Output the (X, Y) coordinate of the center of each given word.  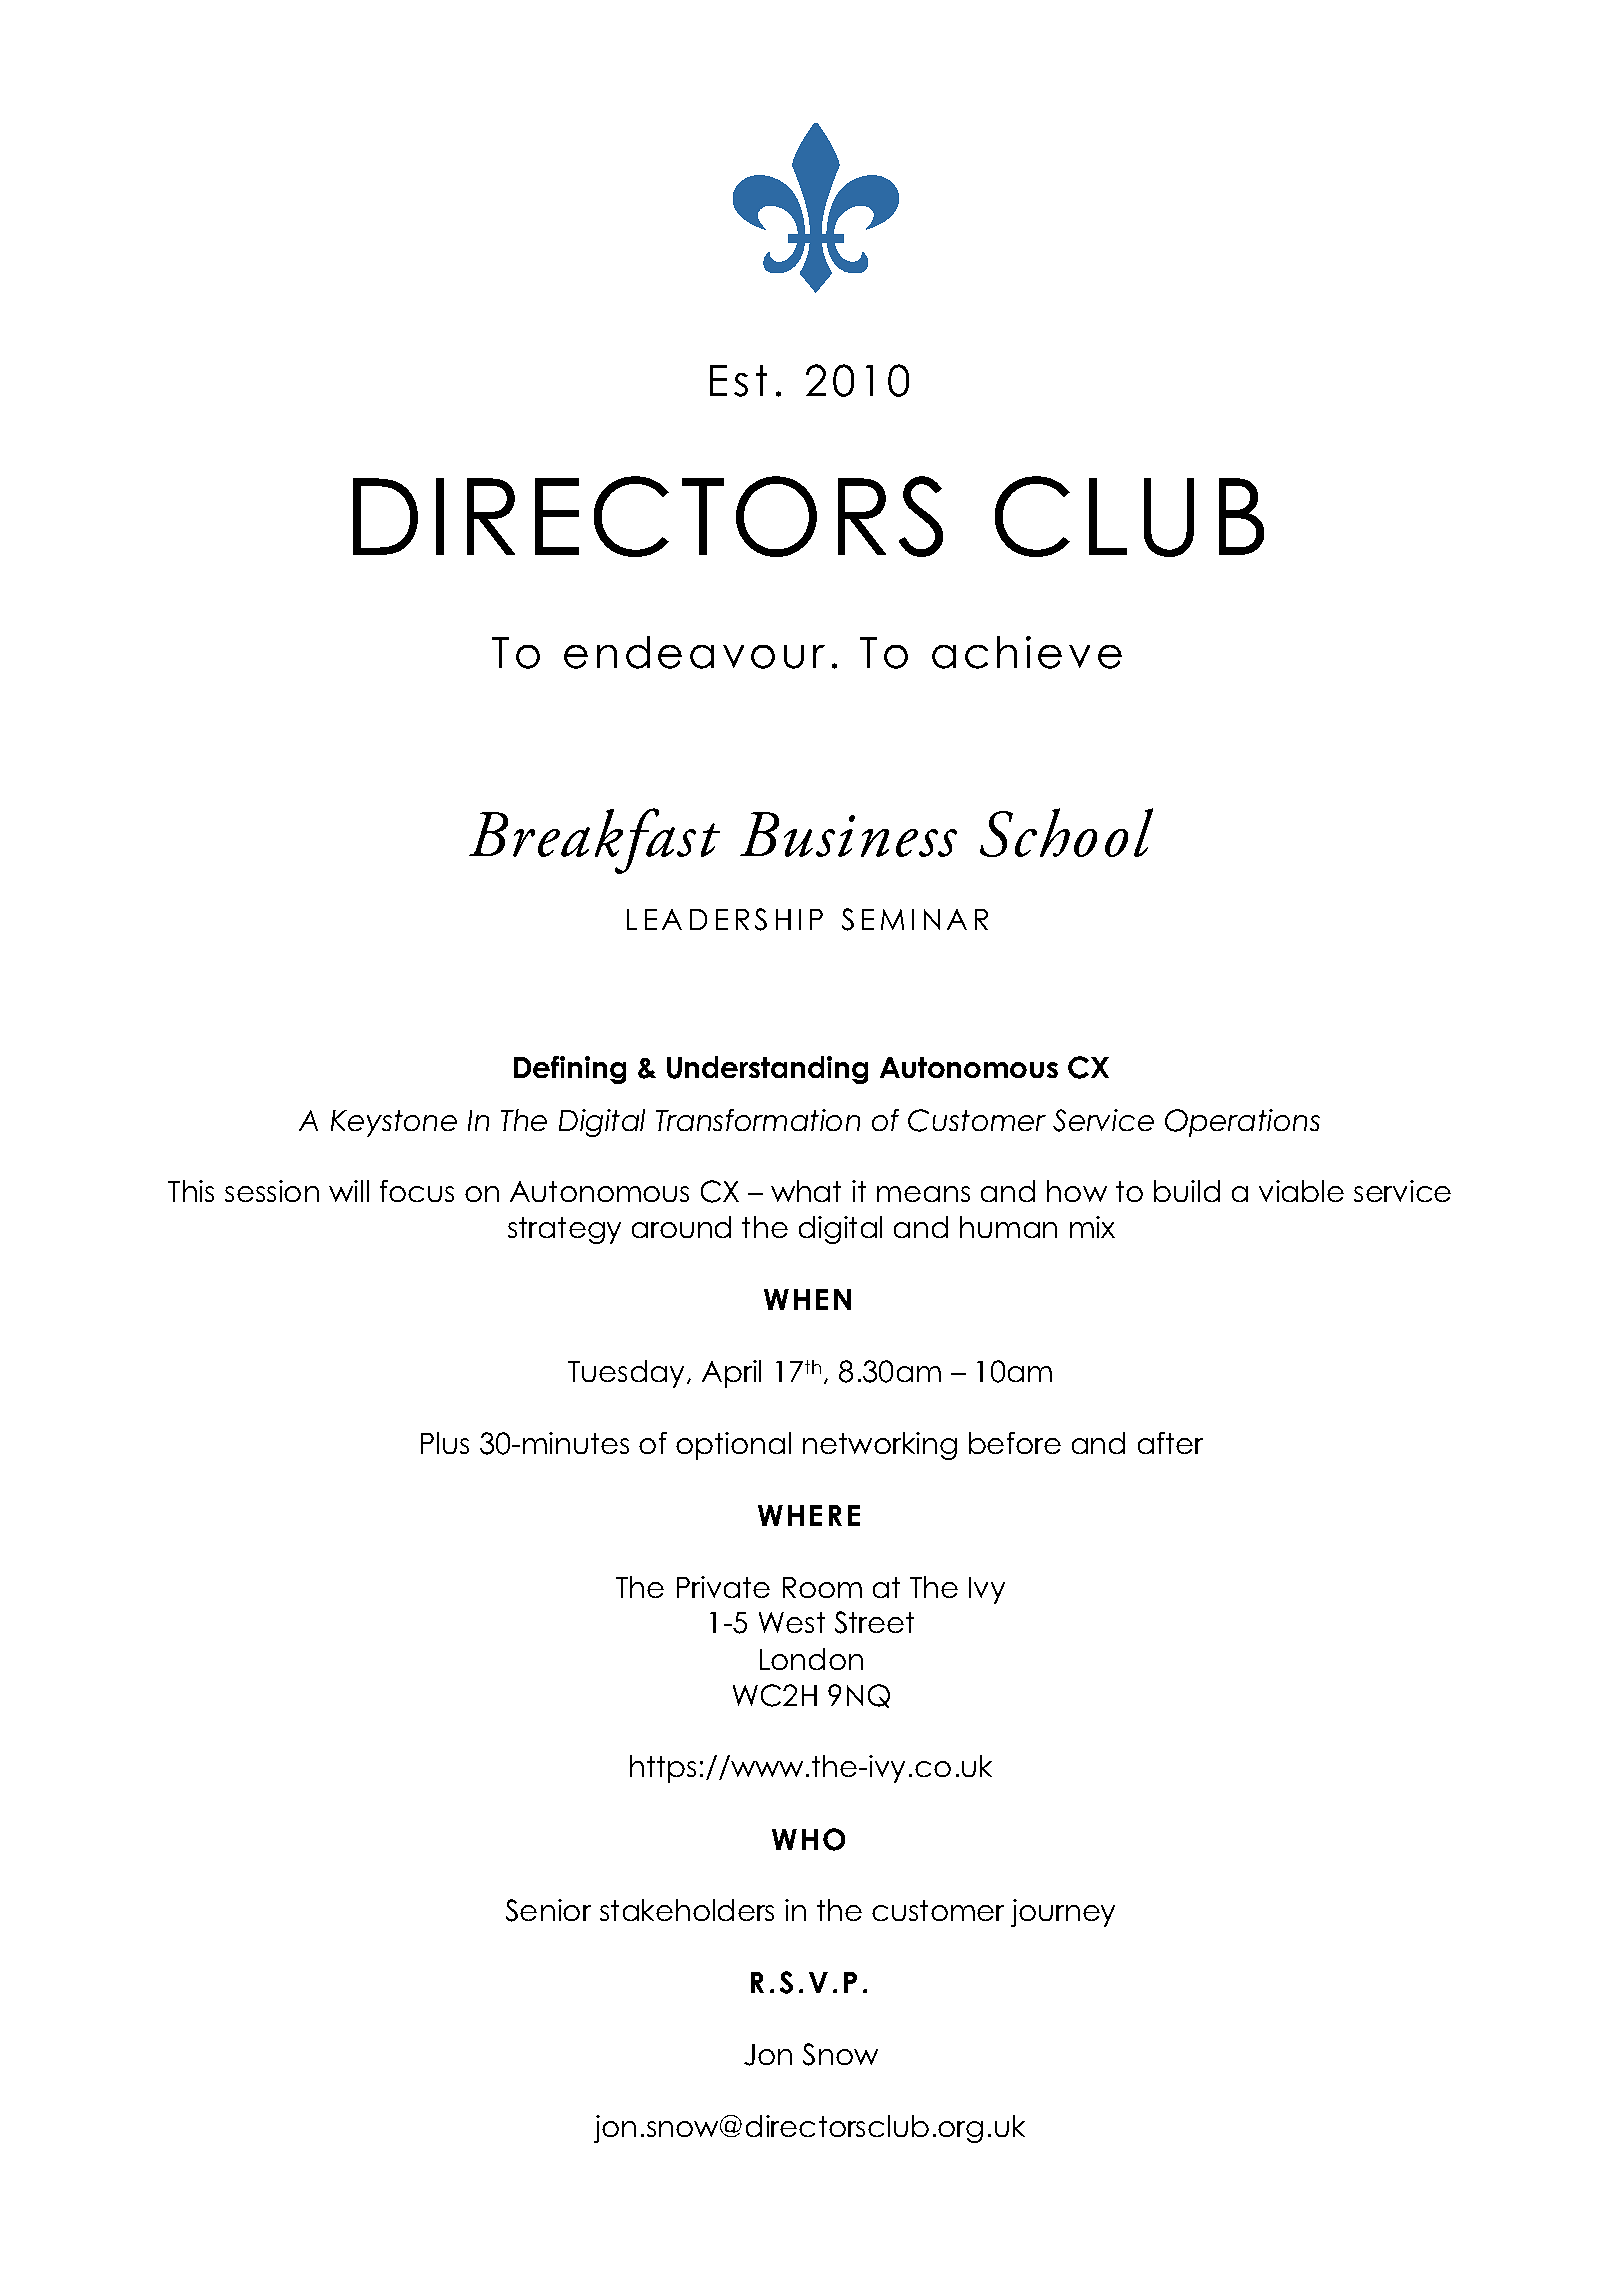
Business (848, 834)
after (1170, 1443)
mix (1092, 1227)
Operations (1242, 1123)
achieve (1027, 652)
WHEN (807, 1299)
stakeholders (687, 1910)
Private (723, 1587)
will (349, 1191)
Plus (445, 1443)
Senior (548, 1910)
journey (1063, 1913)
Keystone (394, 1123)
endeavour (694, 652)
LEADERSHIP (725, 919)
